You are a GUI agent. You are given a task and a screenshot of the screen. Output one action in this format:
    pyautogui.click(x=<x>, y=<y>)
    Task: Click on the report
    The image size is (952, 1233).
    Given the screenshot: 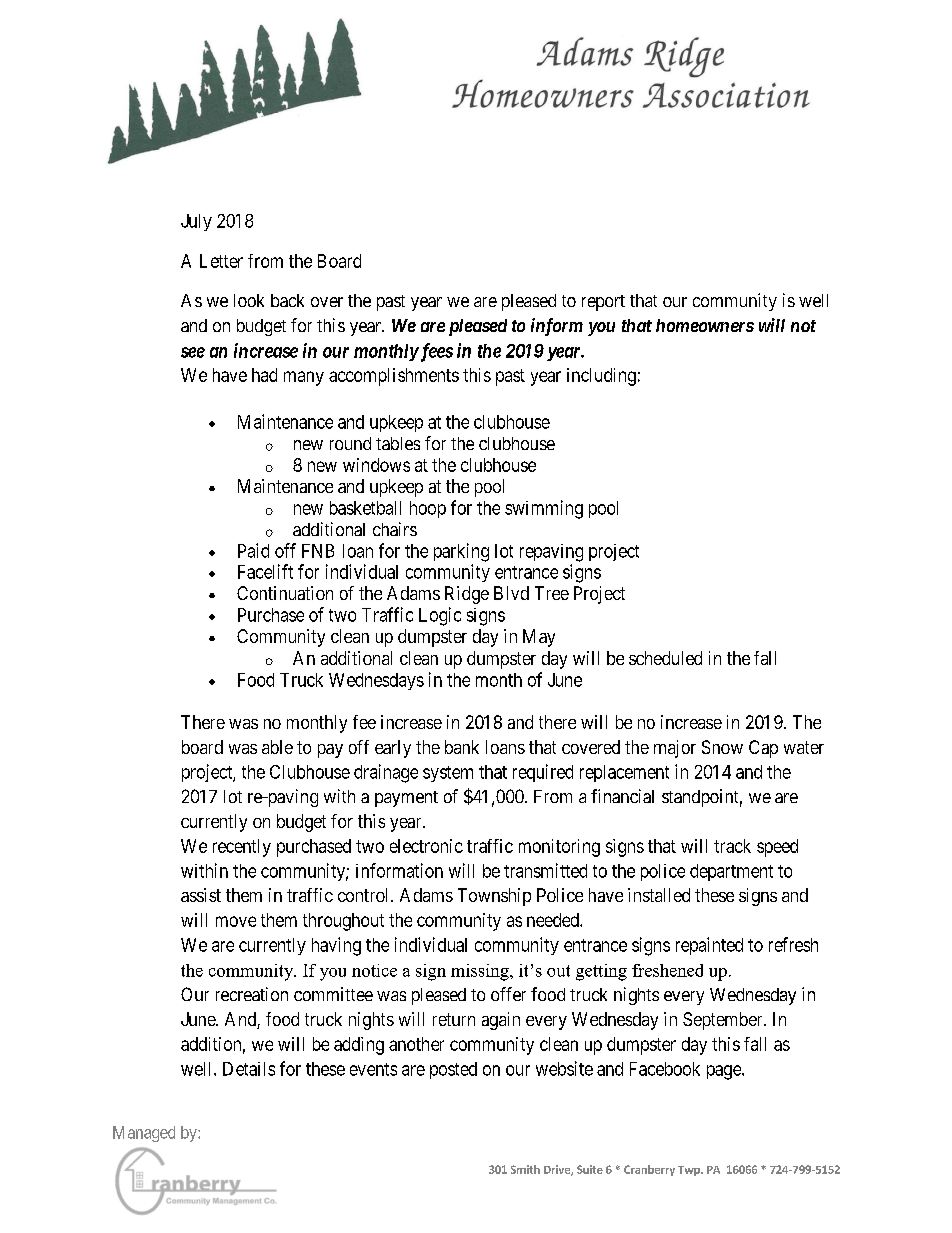 What is the action you would take?
    pyautogui.click(x=603, y=303)
